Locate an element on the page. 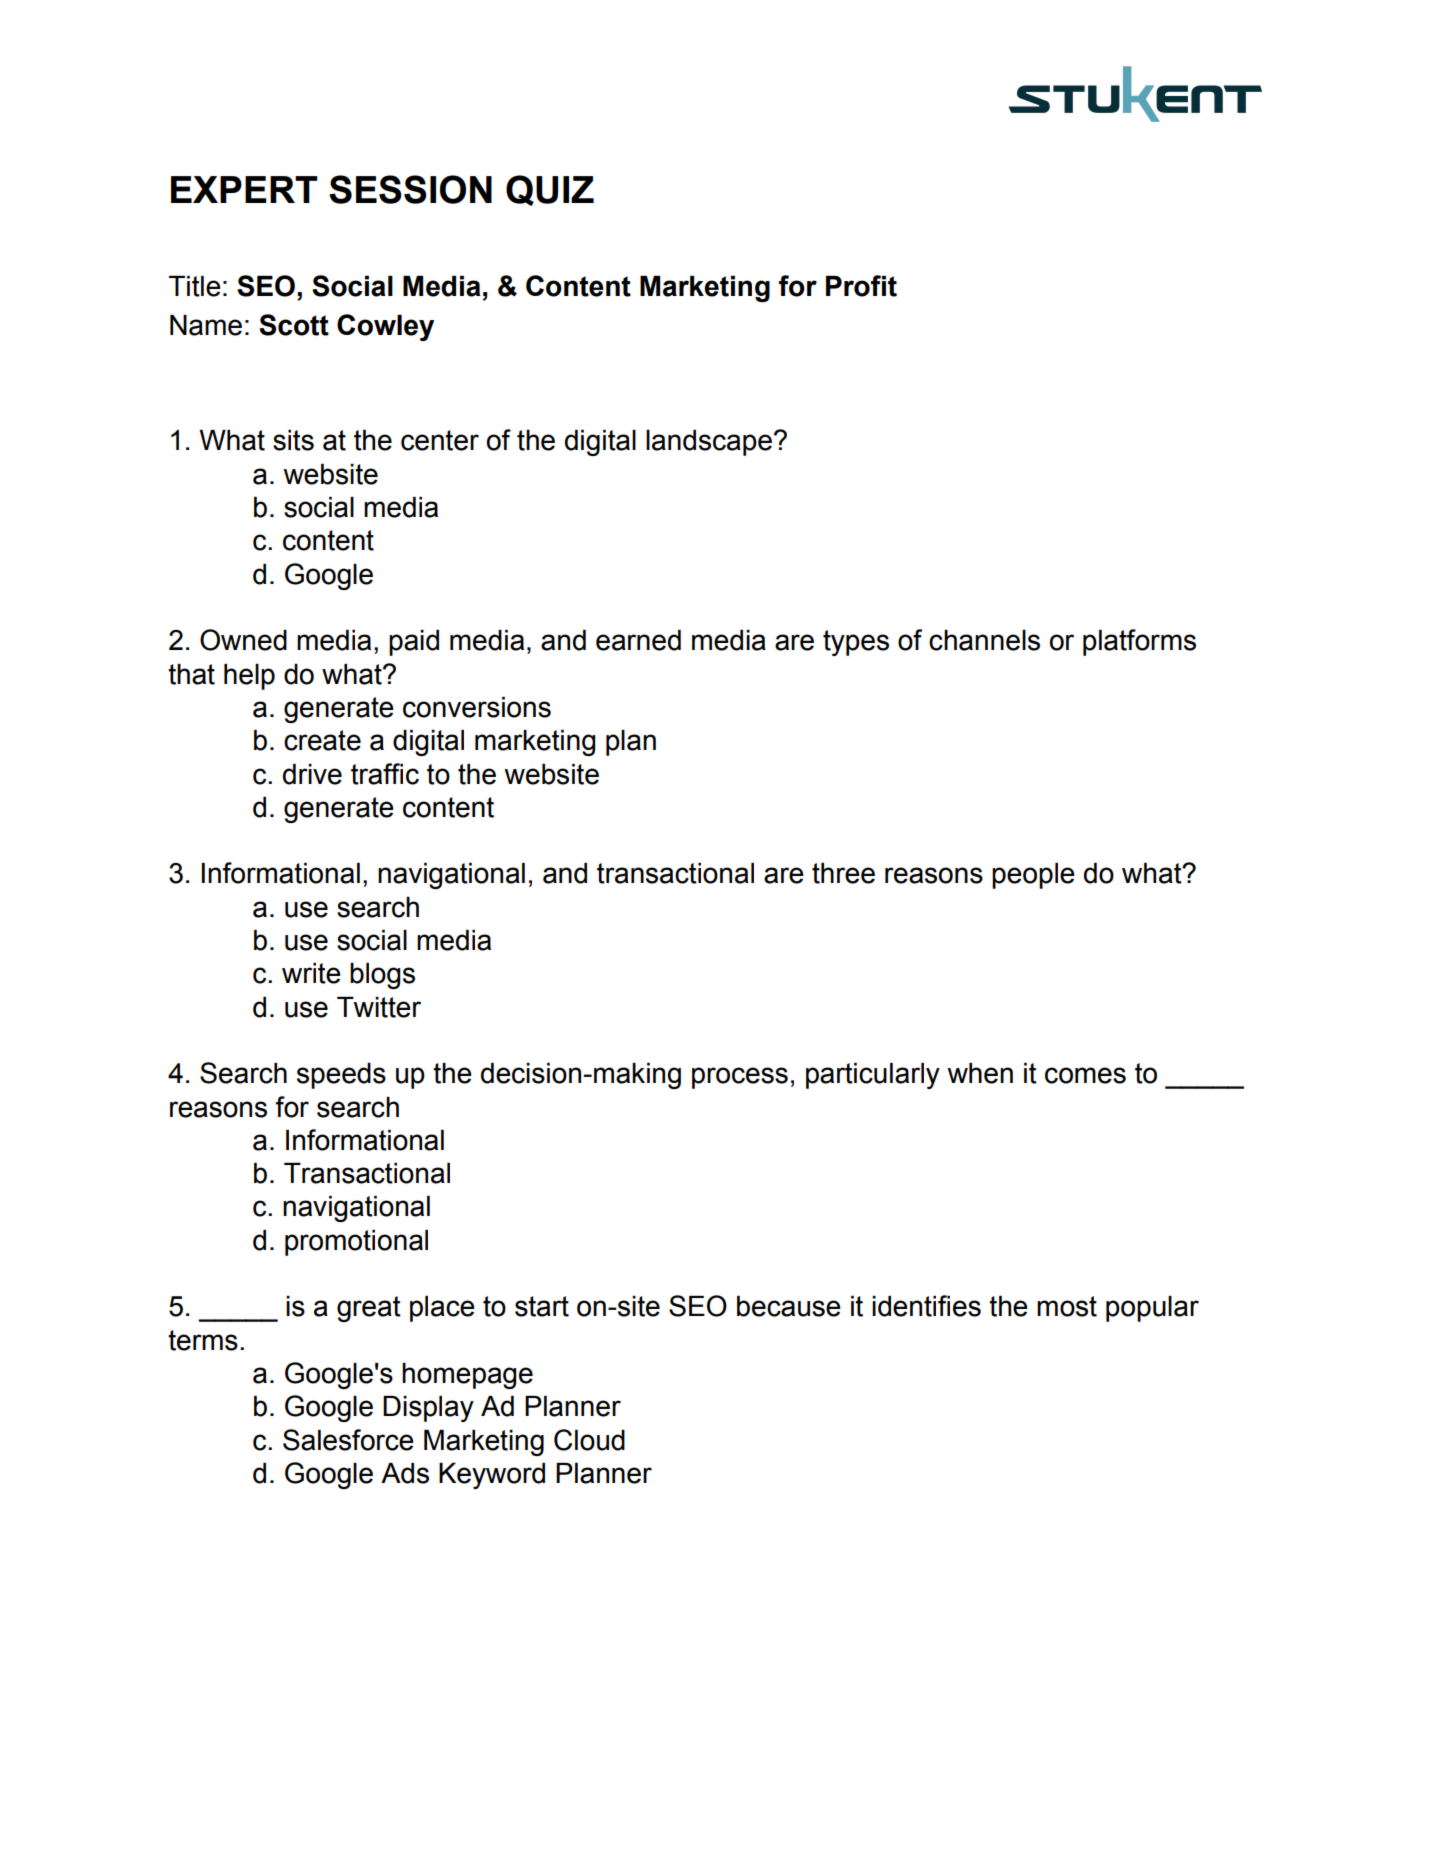 Image resolution: width=1431 pixels, height=1851 pixels. Cloud is located at coordinates (589, 1440).
